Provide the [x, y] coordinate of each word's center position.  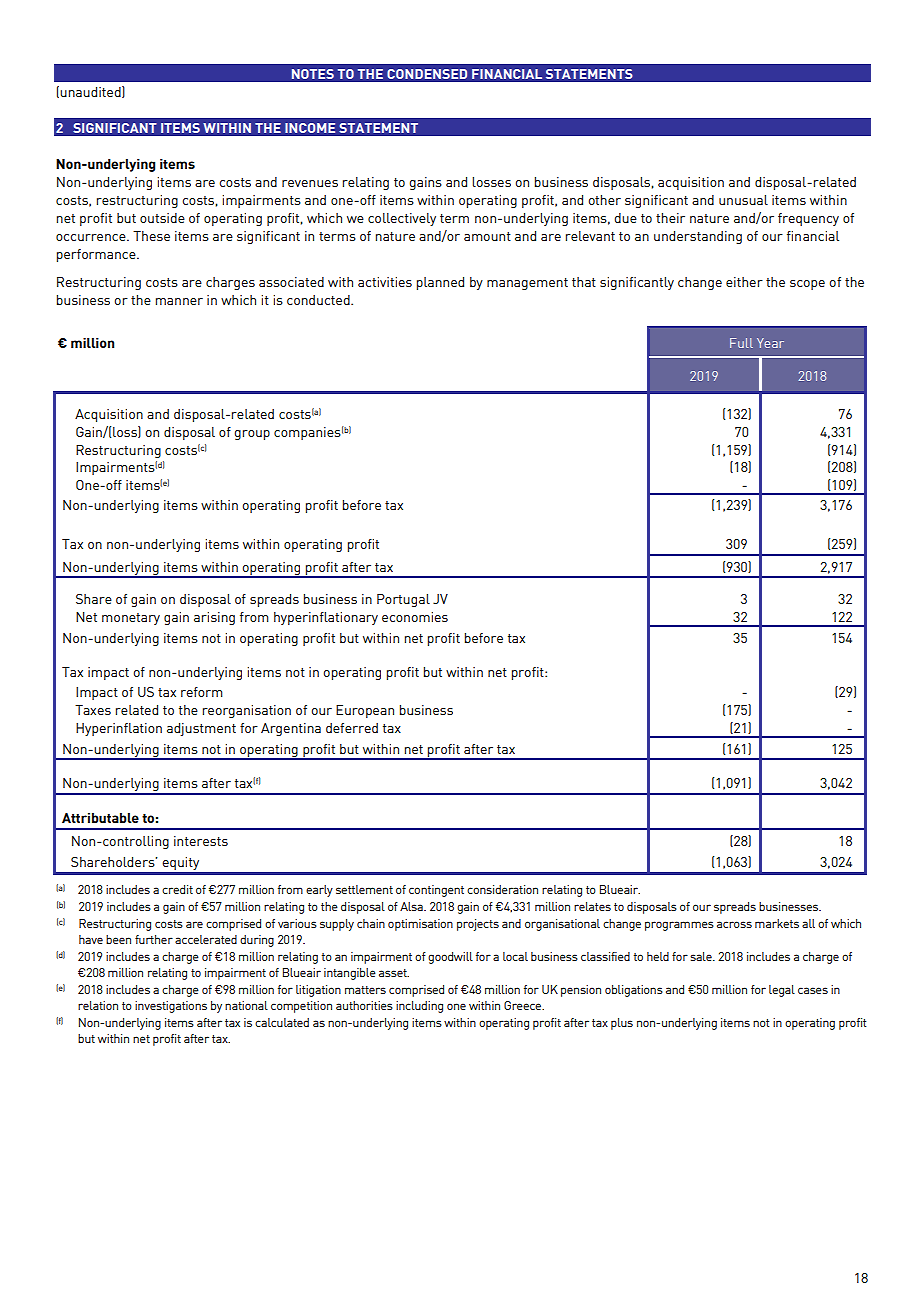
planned [440, 283]
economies [415, 617]
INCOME [310, 128]
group [252, 435]
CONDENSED [427, 74]
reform [202, 692]
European [365, 711]
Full [741, 343]
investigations [171, 1007]
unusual [743, 200]
